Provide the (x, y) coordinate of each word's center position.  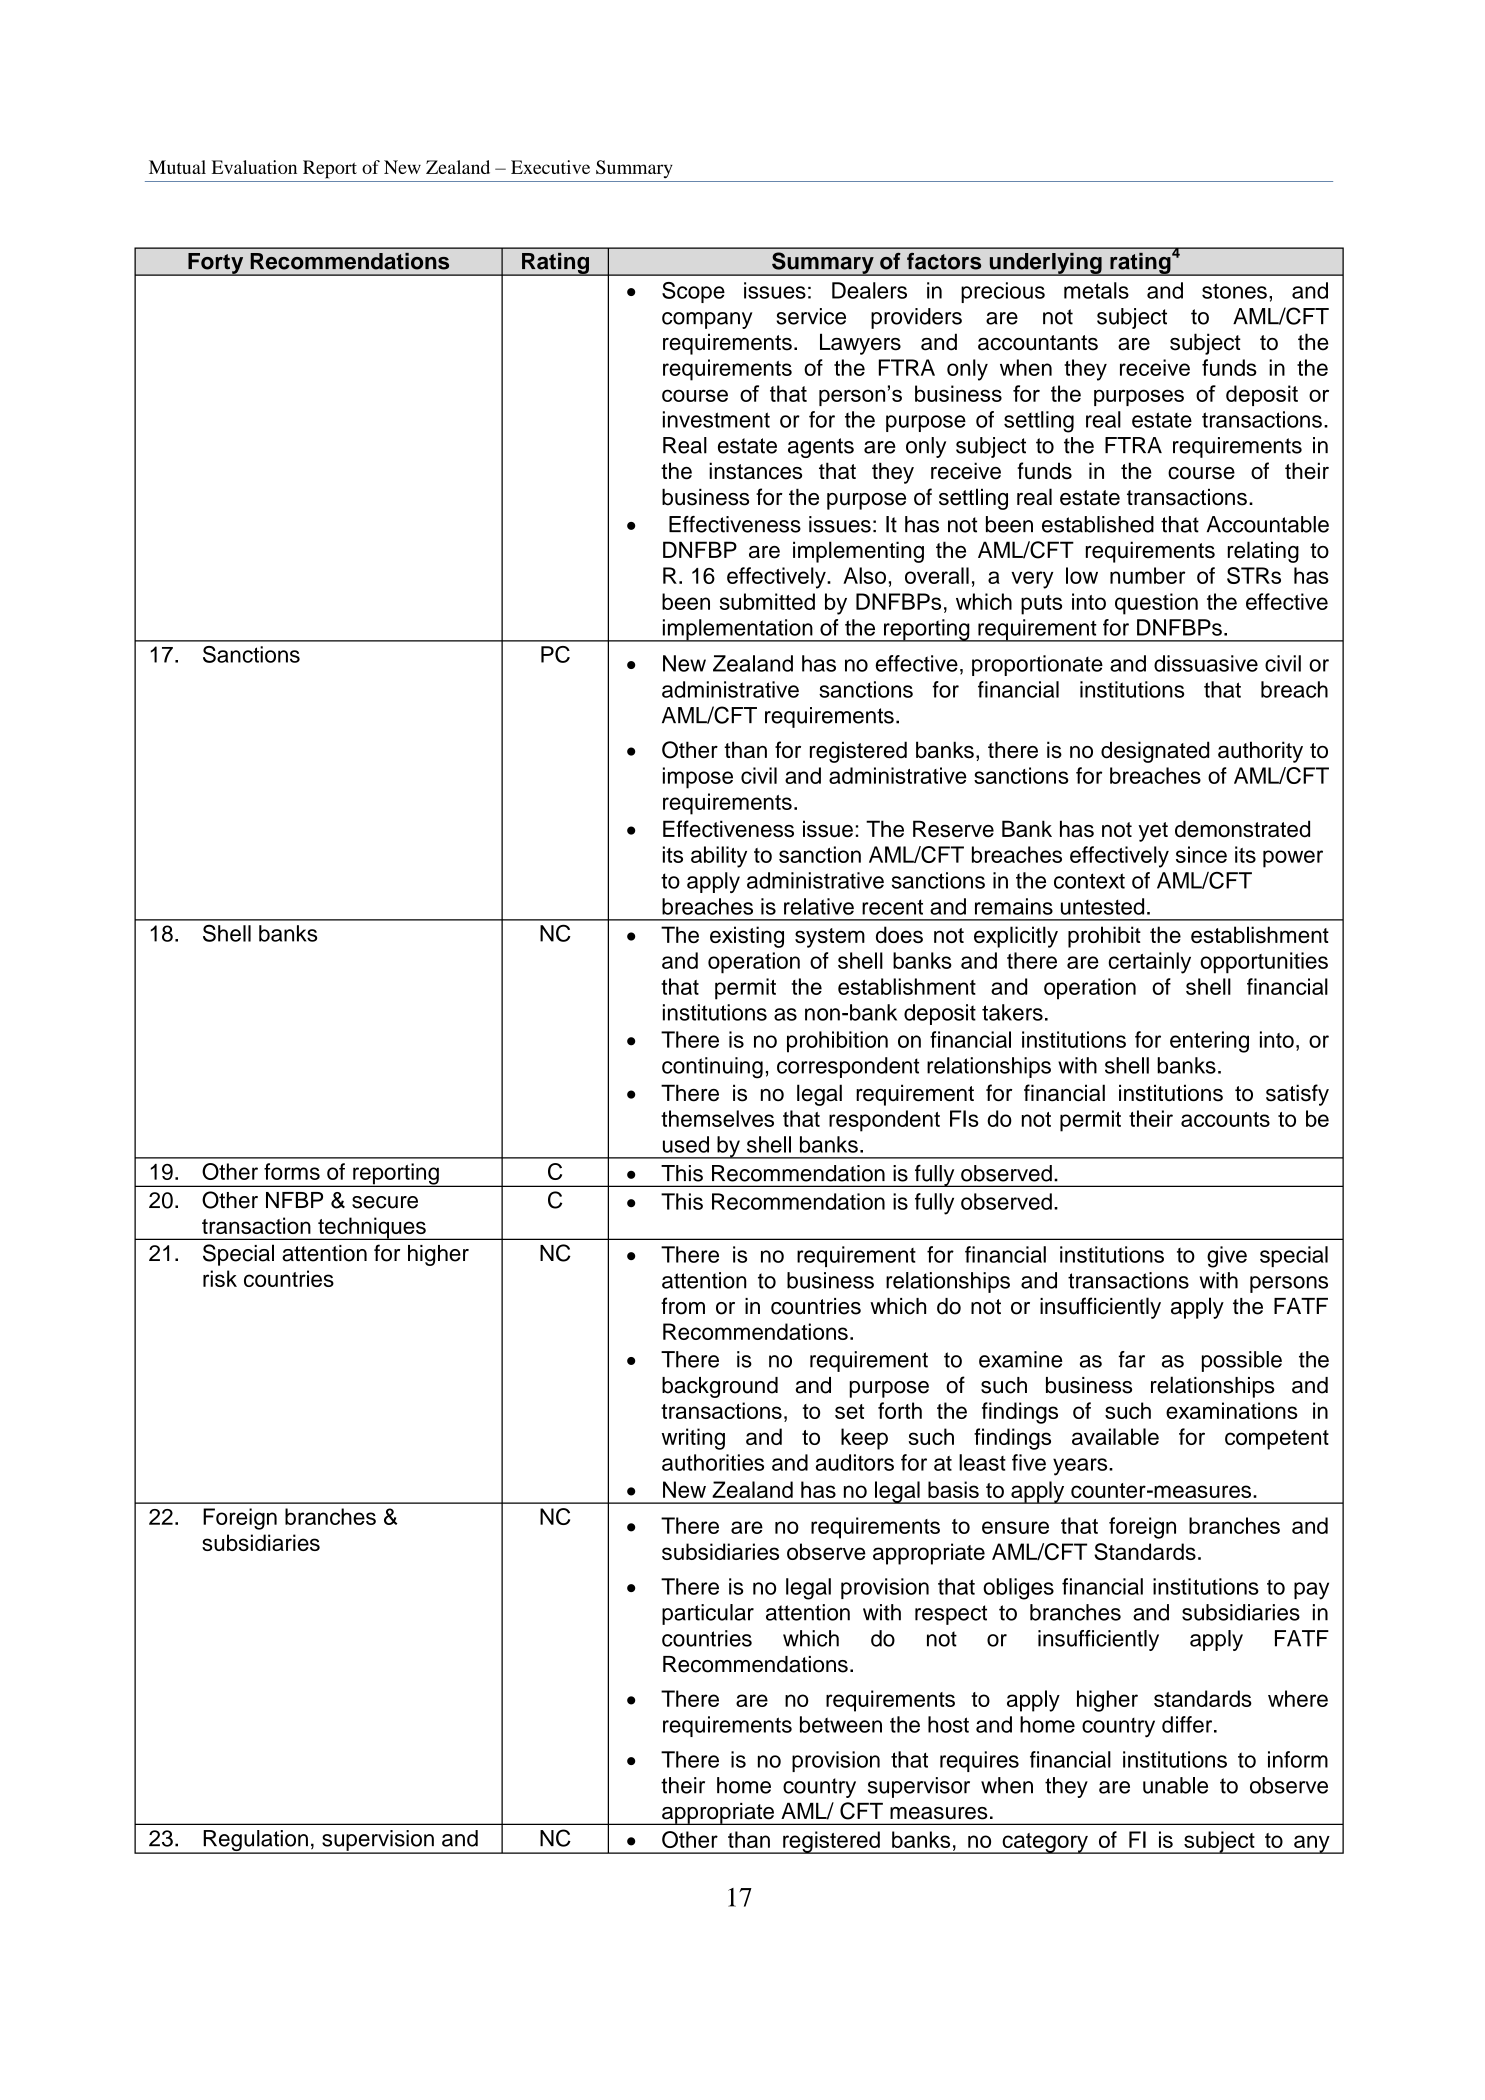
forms (292, 1171)
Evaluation (254, 167)
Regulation (255, 1842)
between (841, 1724)
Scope (693, 292)
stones (1234, 291)
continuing (712, 1068)
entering (1209, 1042)
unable (1175, 1785)
